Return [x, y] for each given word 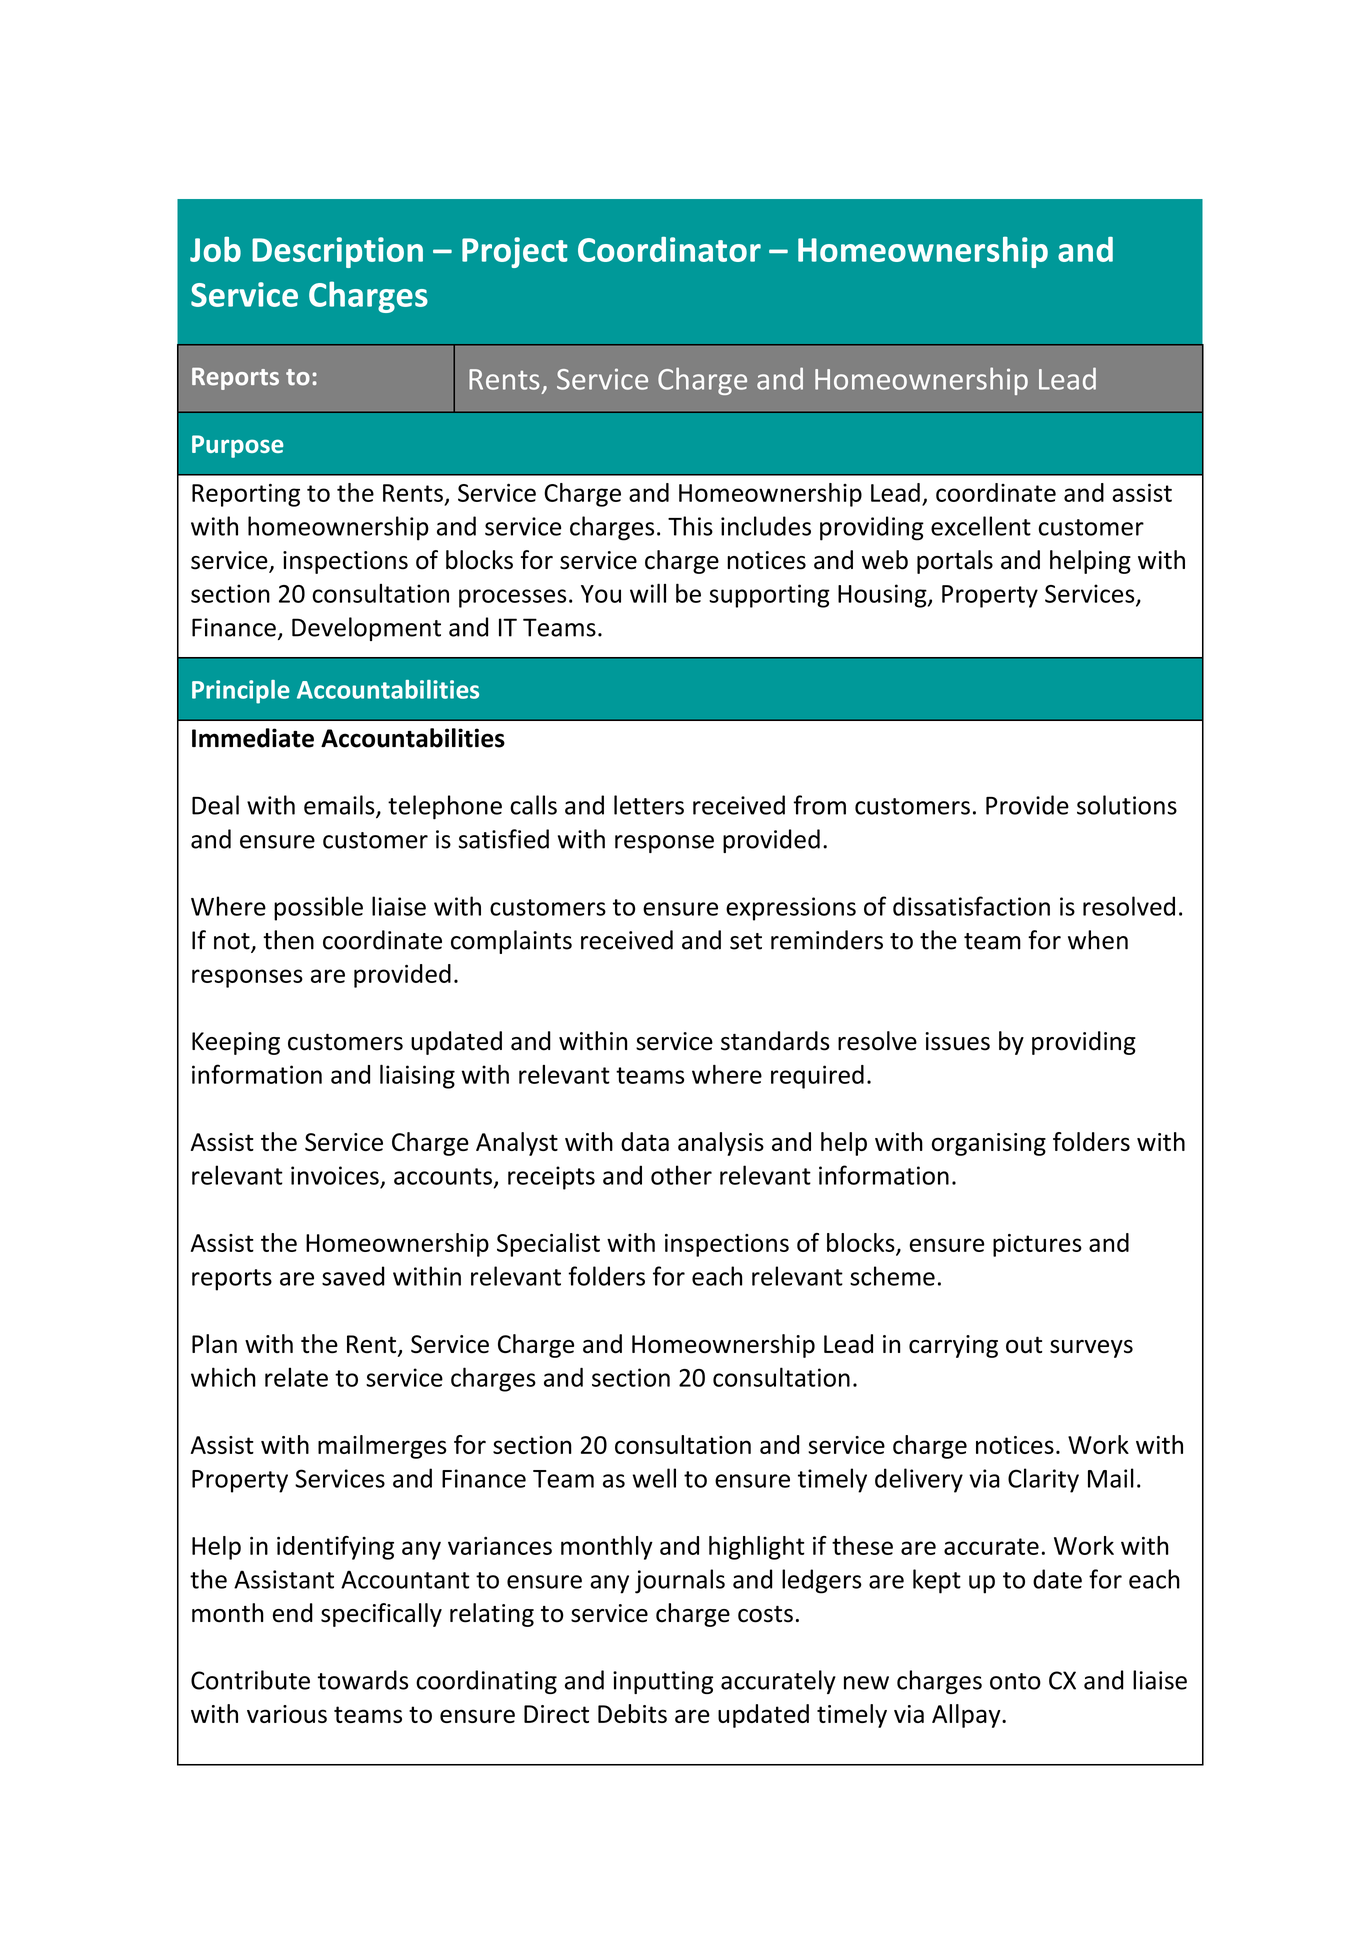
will [648, 593]
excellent [981, 526]
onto [1015, 1681]
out [1024, 1345]
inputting [663, 1682]
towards [363, 1680]
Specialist [548, 1245]
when [1098, 940]
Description [337, 252]
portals [955, 562]
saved [353, 1276]
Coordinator [669, 249]
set [746, 941]
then [288, 940]
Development [366, 629]
